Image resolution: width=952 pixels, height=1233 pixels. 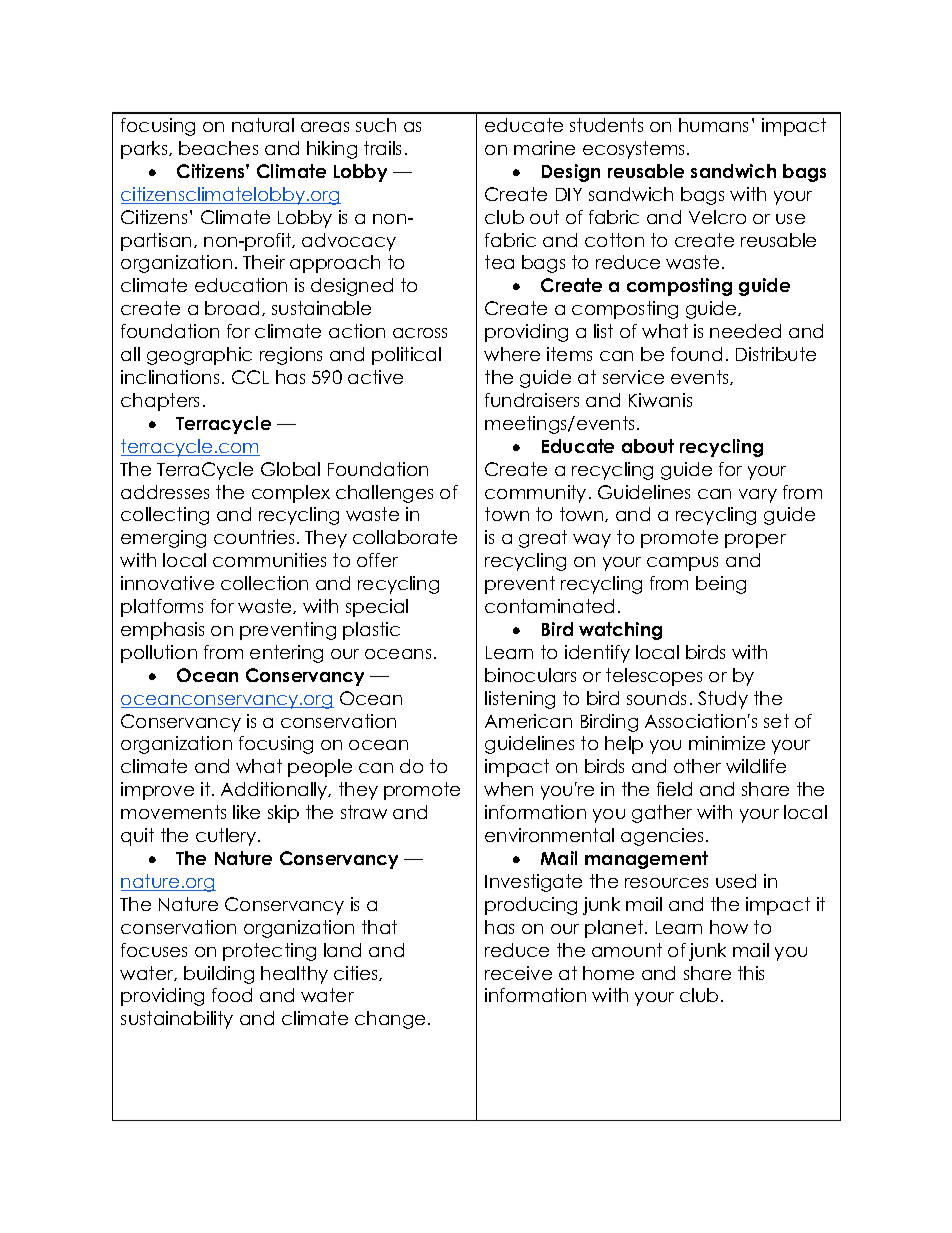 What do you see at coordinates (382, 148) in the image?
I see `trails` at bounding box center [382, 148].
